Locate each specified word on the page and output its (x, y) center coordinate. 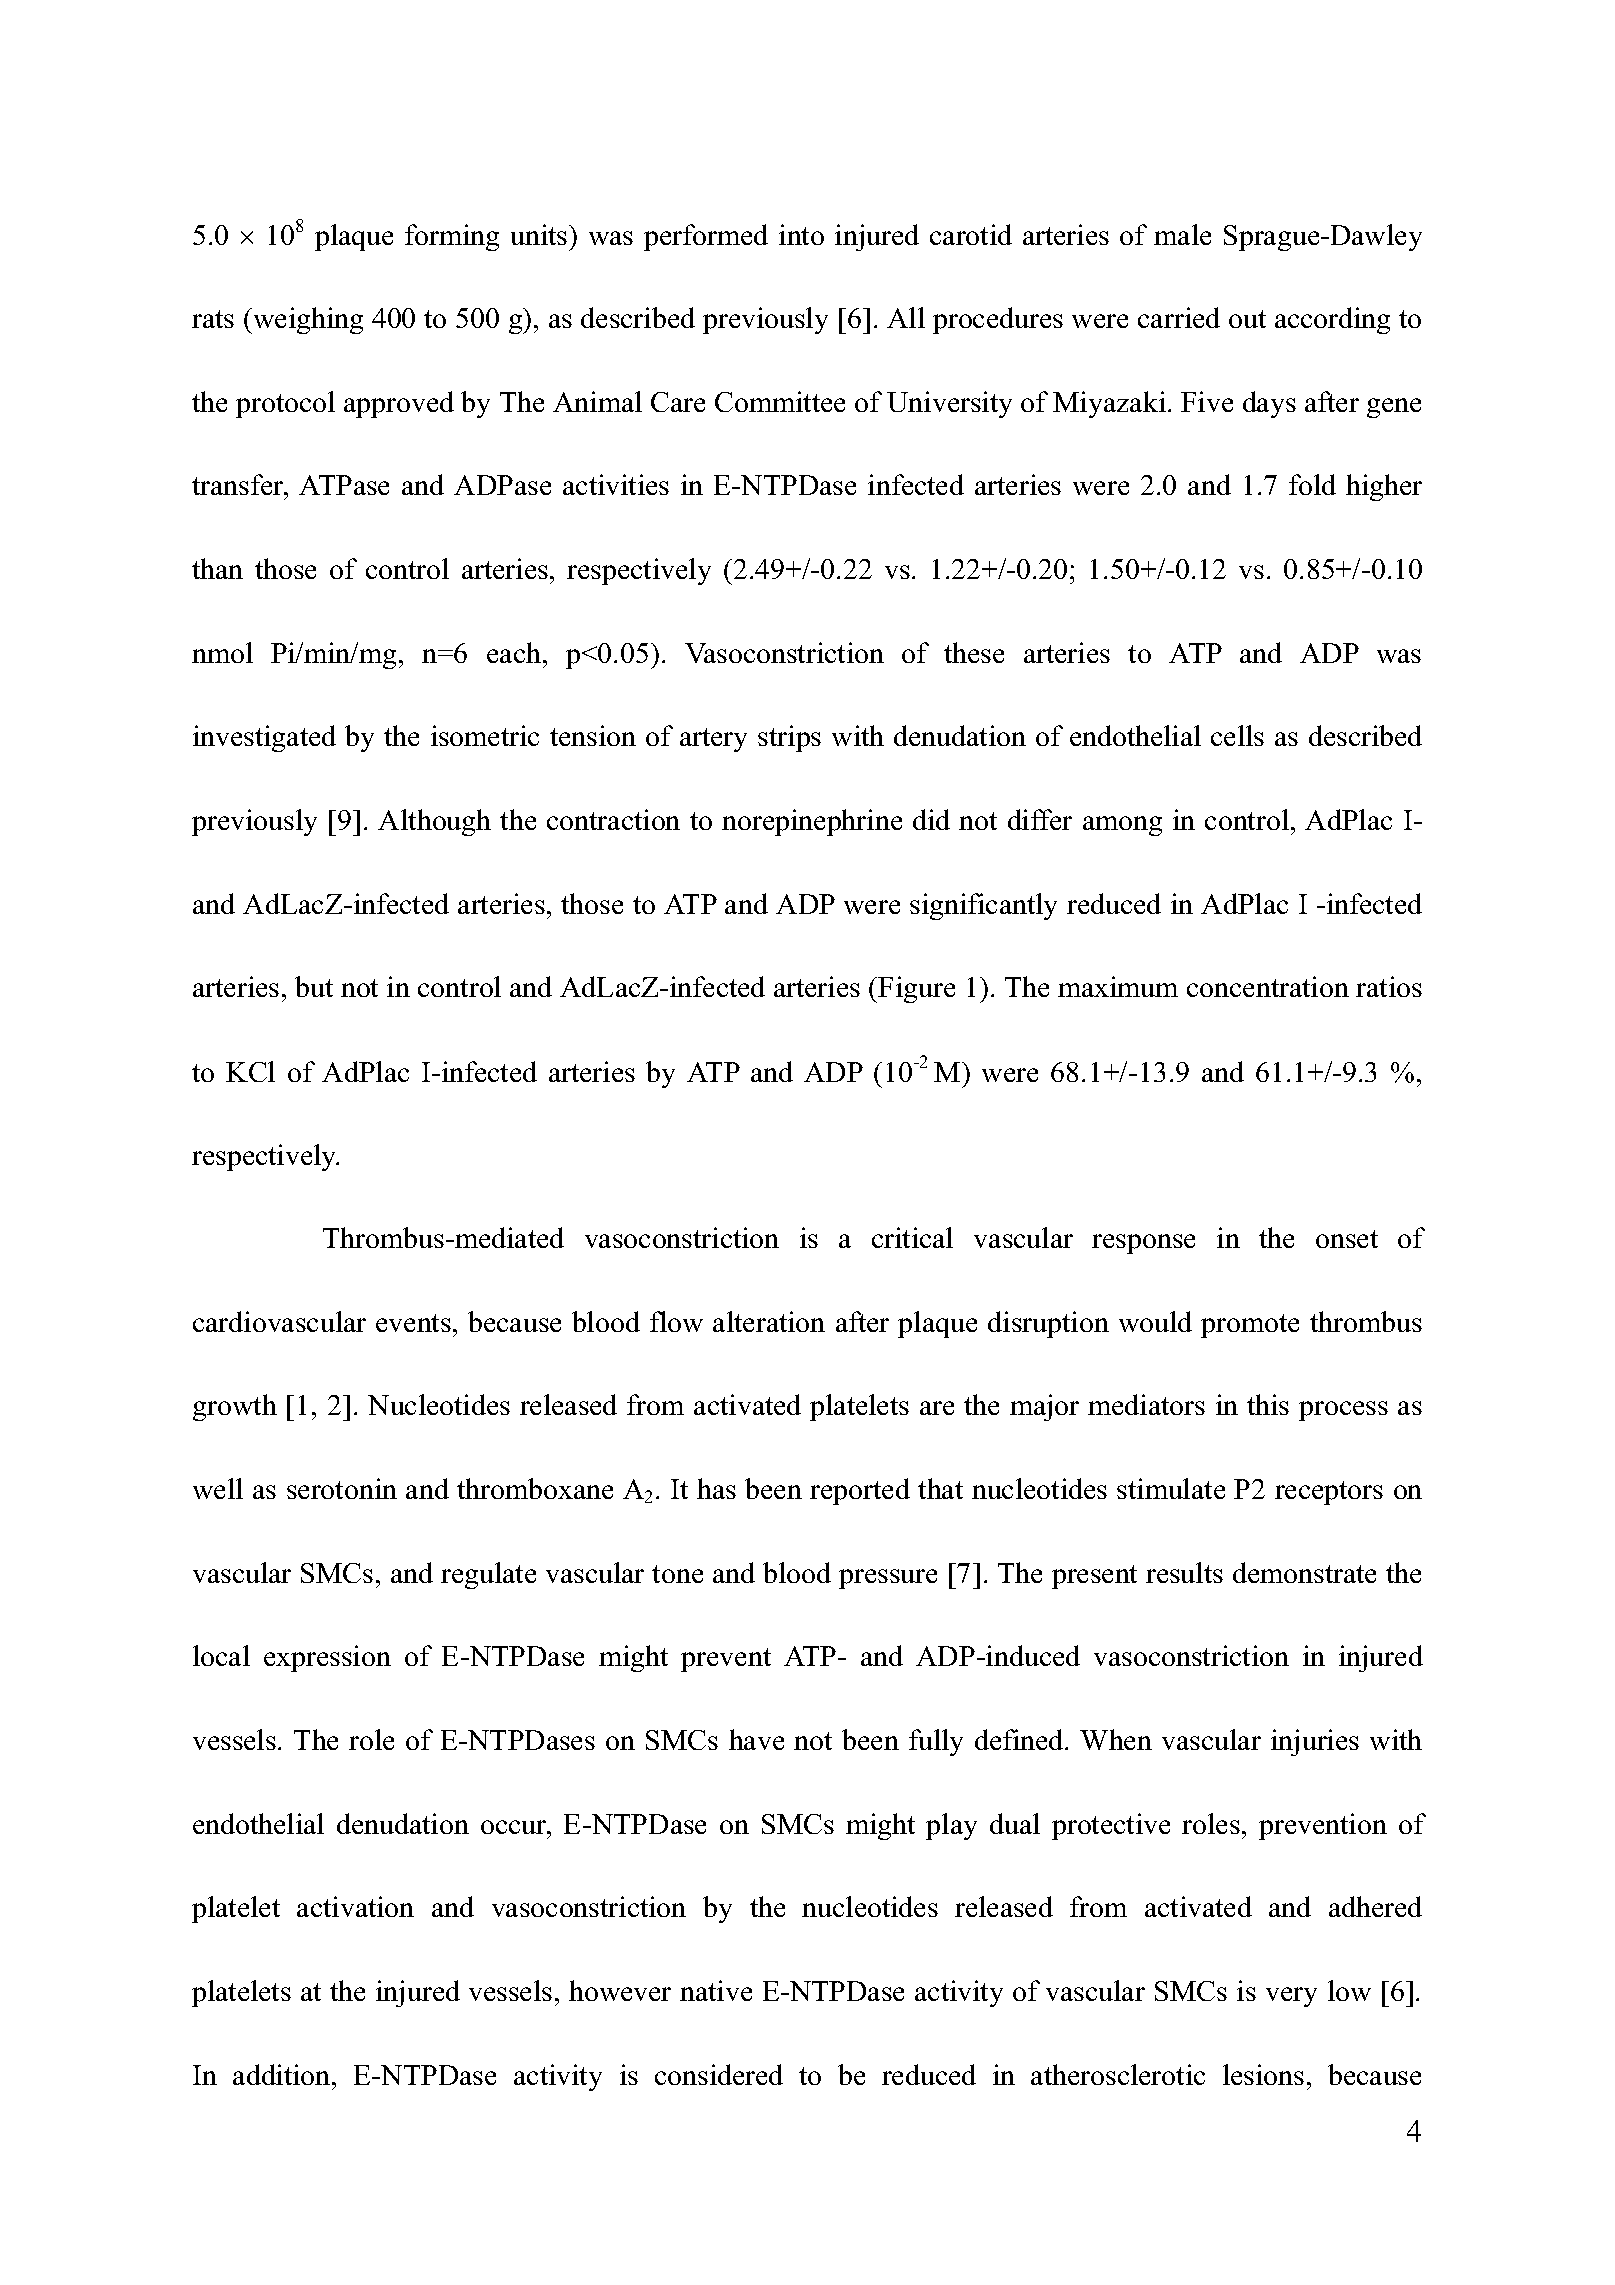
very (1291, 1997)
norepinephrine (812, 822)
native (716, 1990)
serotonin (342, 1488)
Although (434, 822)
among (1122, 826)
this (1268, 1404)
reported (860, 1491)
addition (283, 2074)
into (801, 234)
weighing (307, 320)
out (1247, 319)
